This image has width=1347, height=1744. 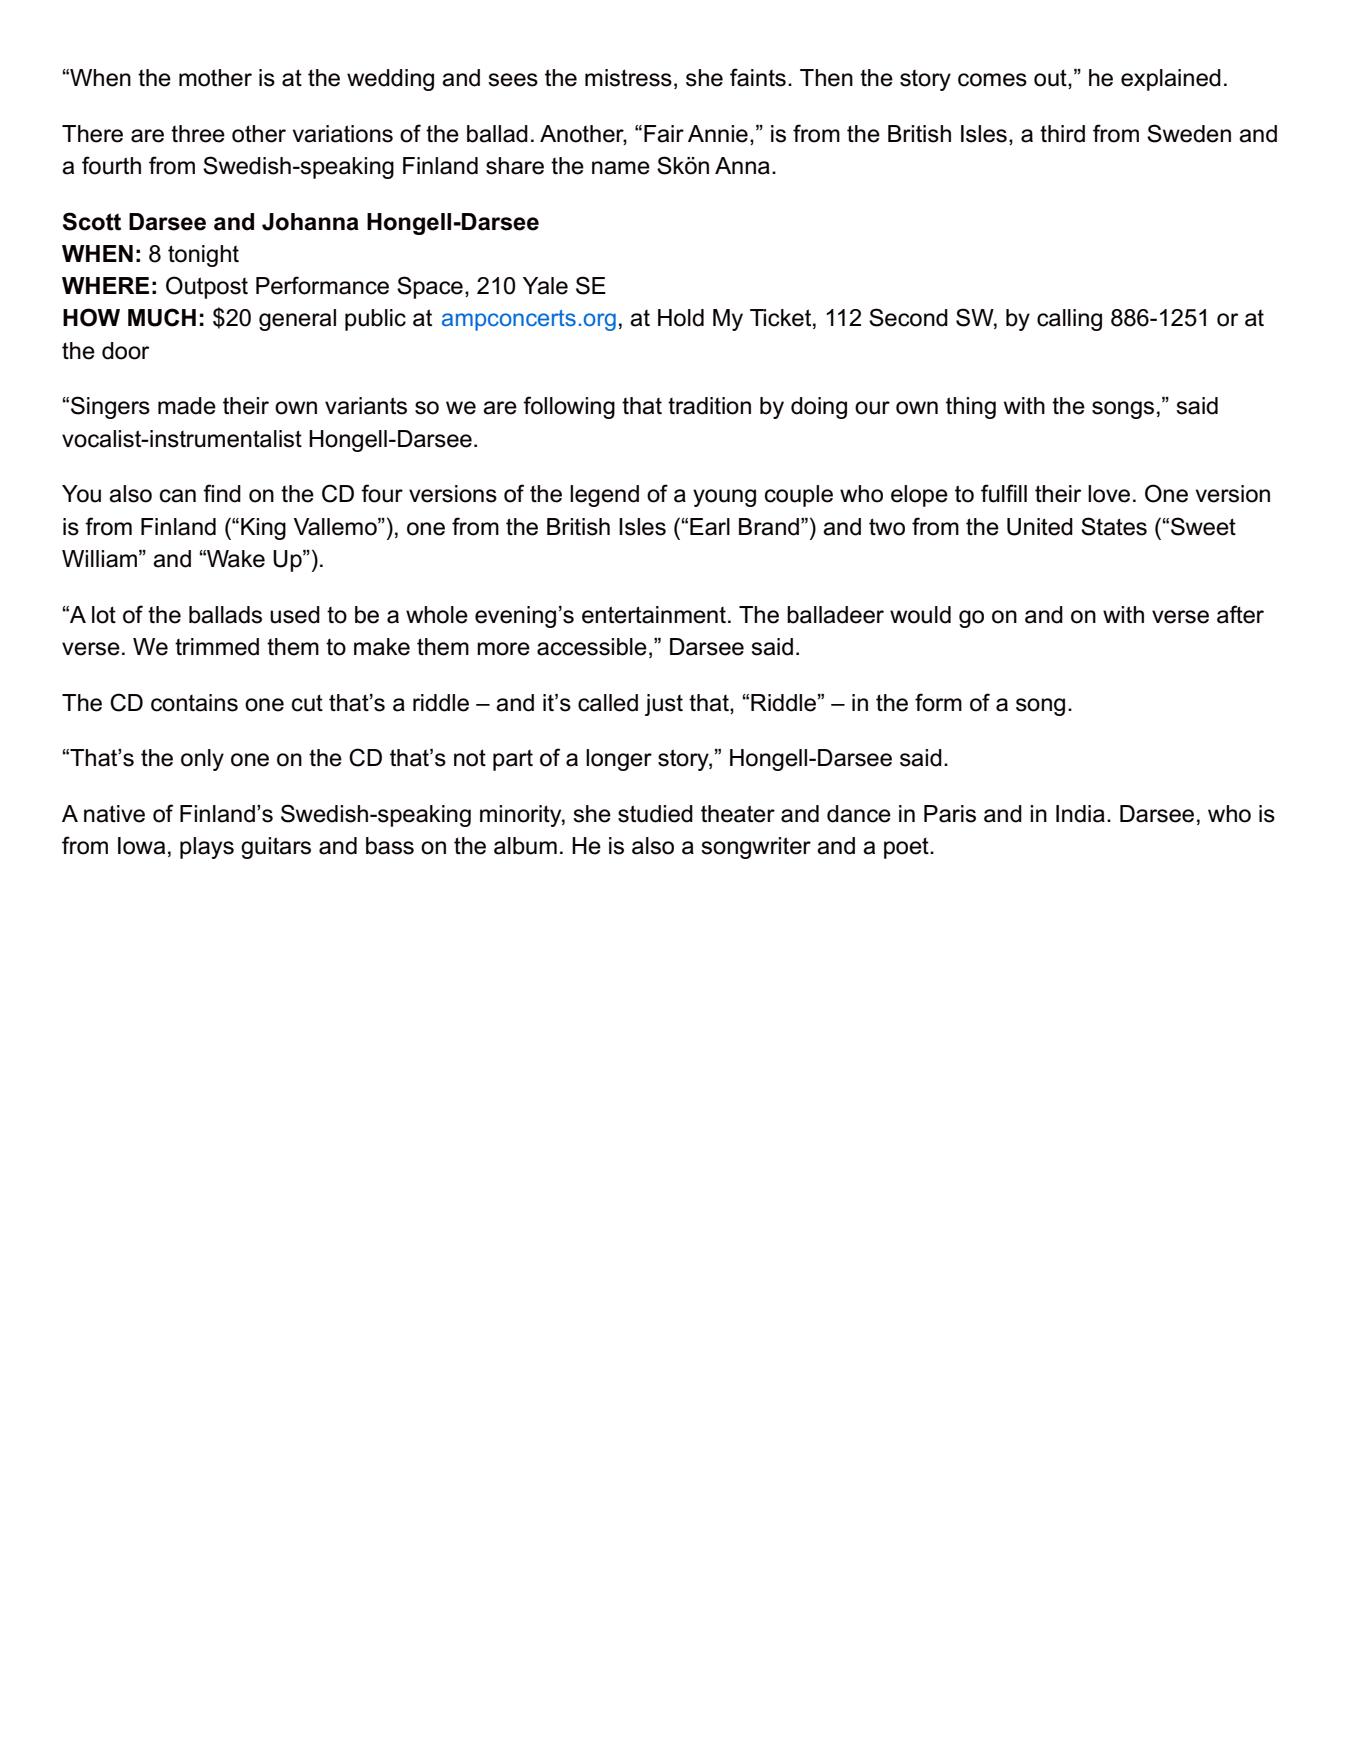 What do you see at coordinates (1240, 614) in the image?
I see `after` at bounding box center [1240, 614].
